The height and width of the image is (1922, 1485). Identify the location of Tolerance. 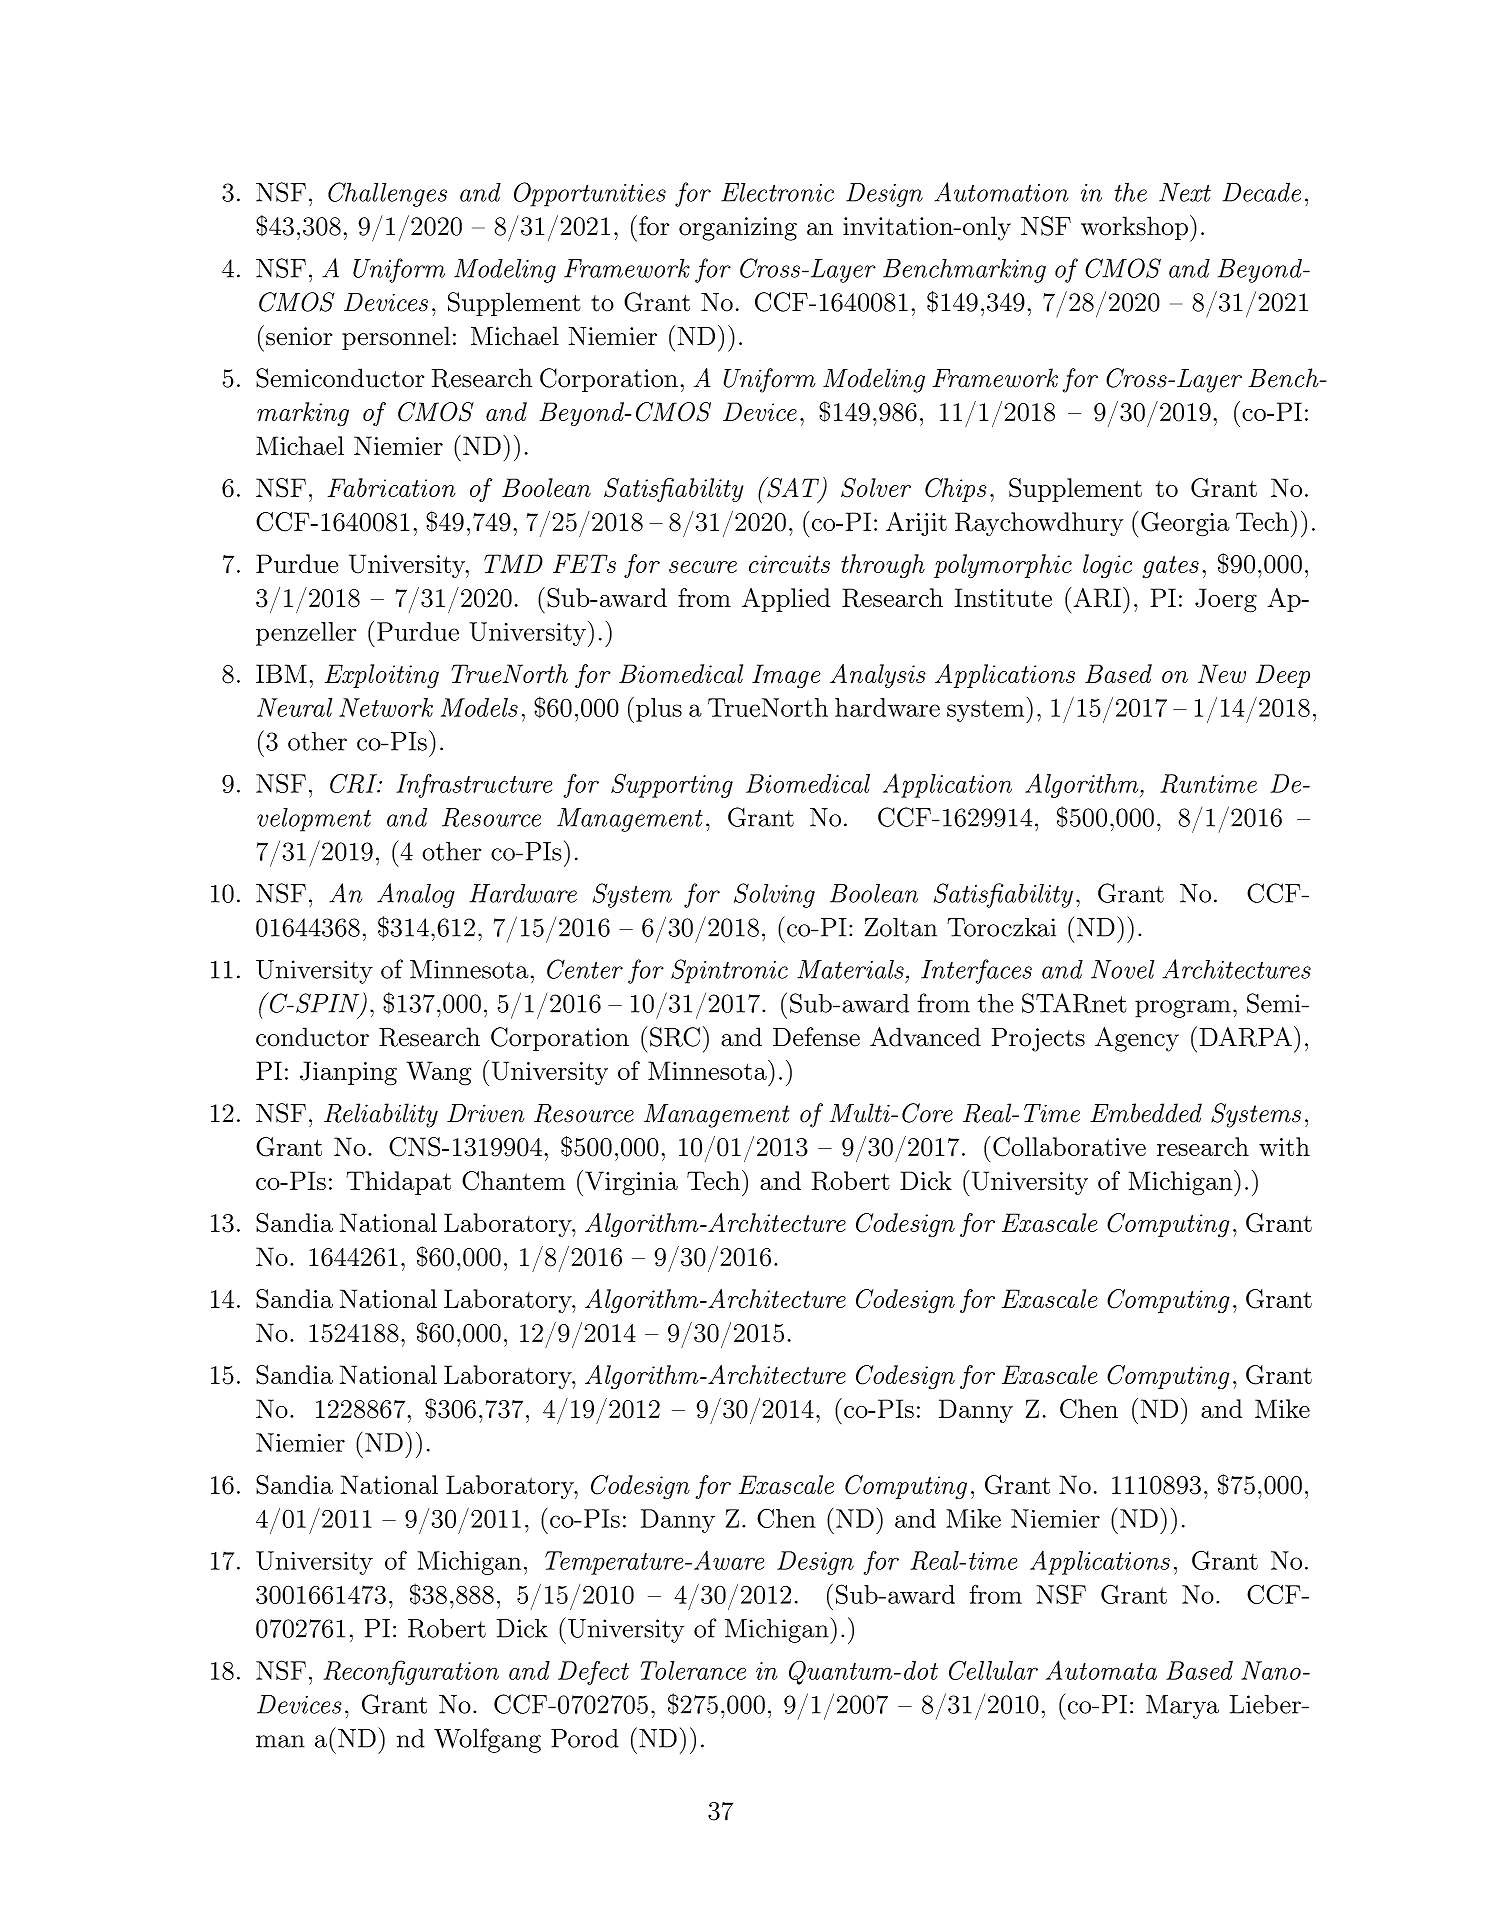
(693, 1670).
